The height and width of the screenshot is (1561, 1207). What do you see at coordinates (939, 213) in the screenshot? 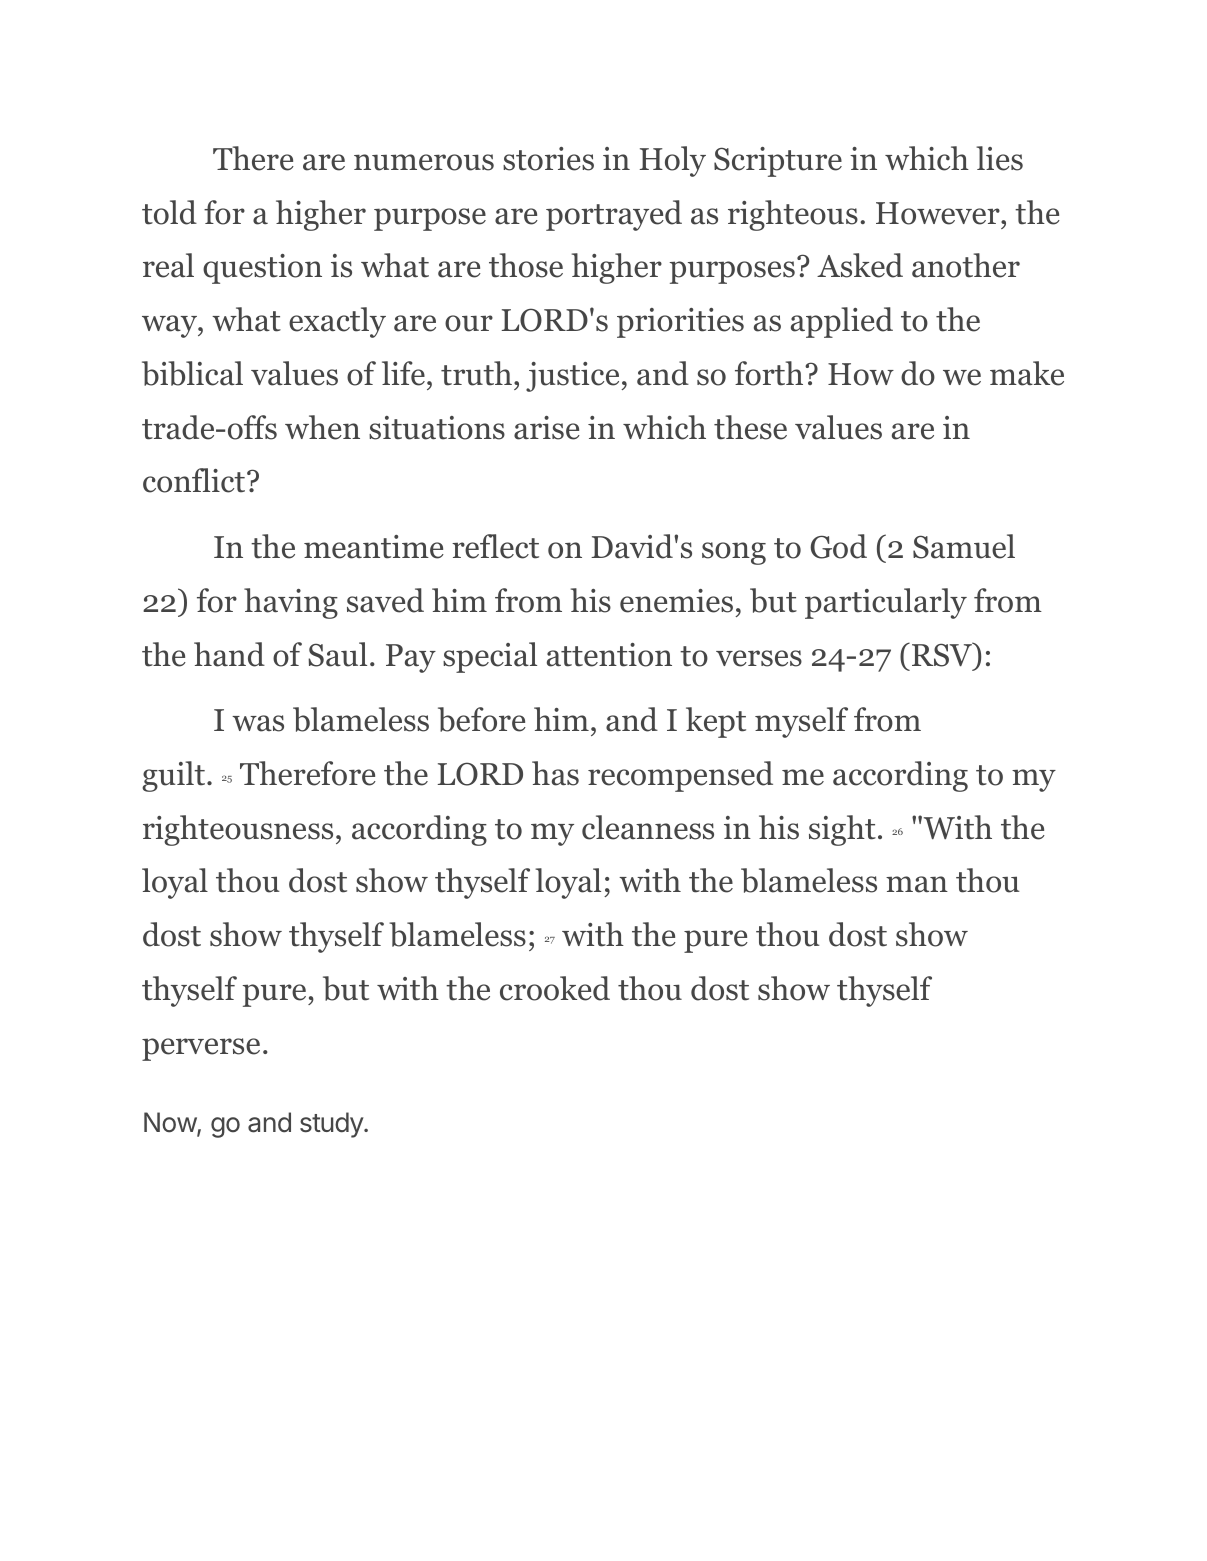
I see `However` at bounding box center [939, 213].
